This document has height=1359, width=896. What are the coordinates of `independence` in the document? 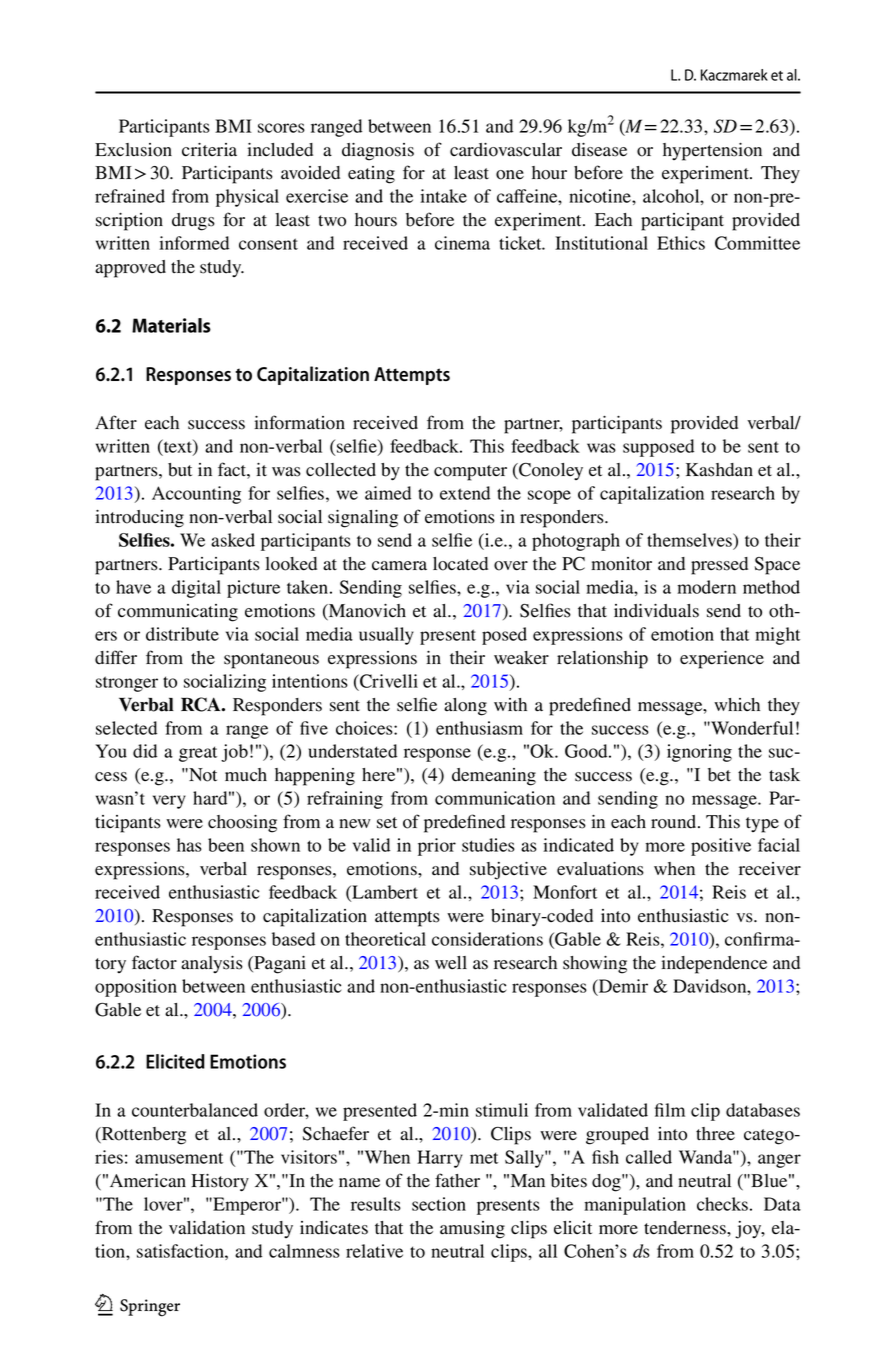 It's located at (714, 965).
